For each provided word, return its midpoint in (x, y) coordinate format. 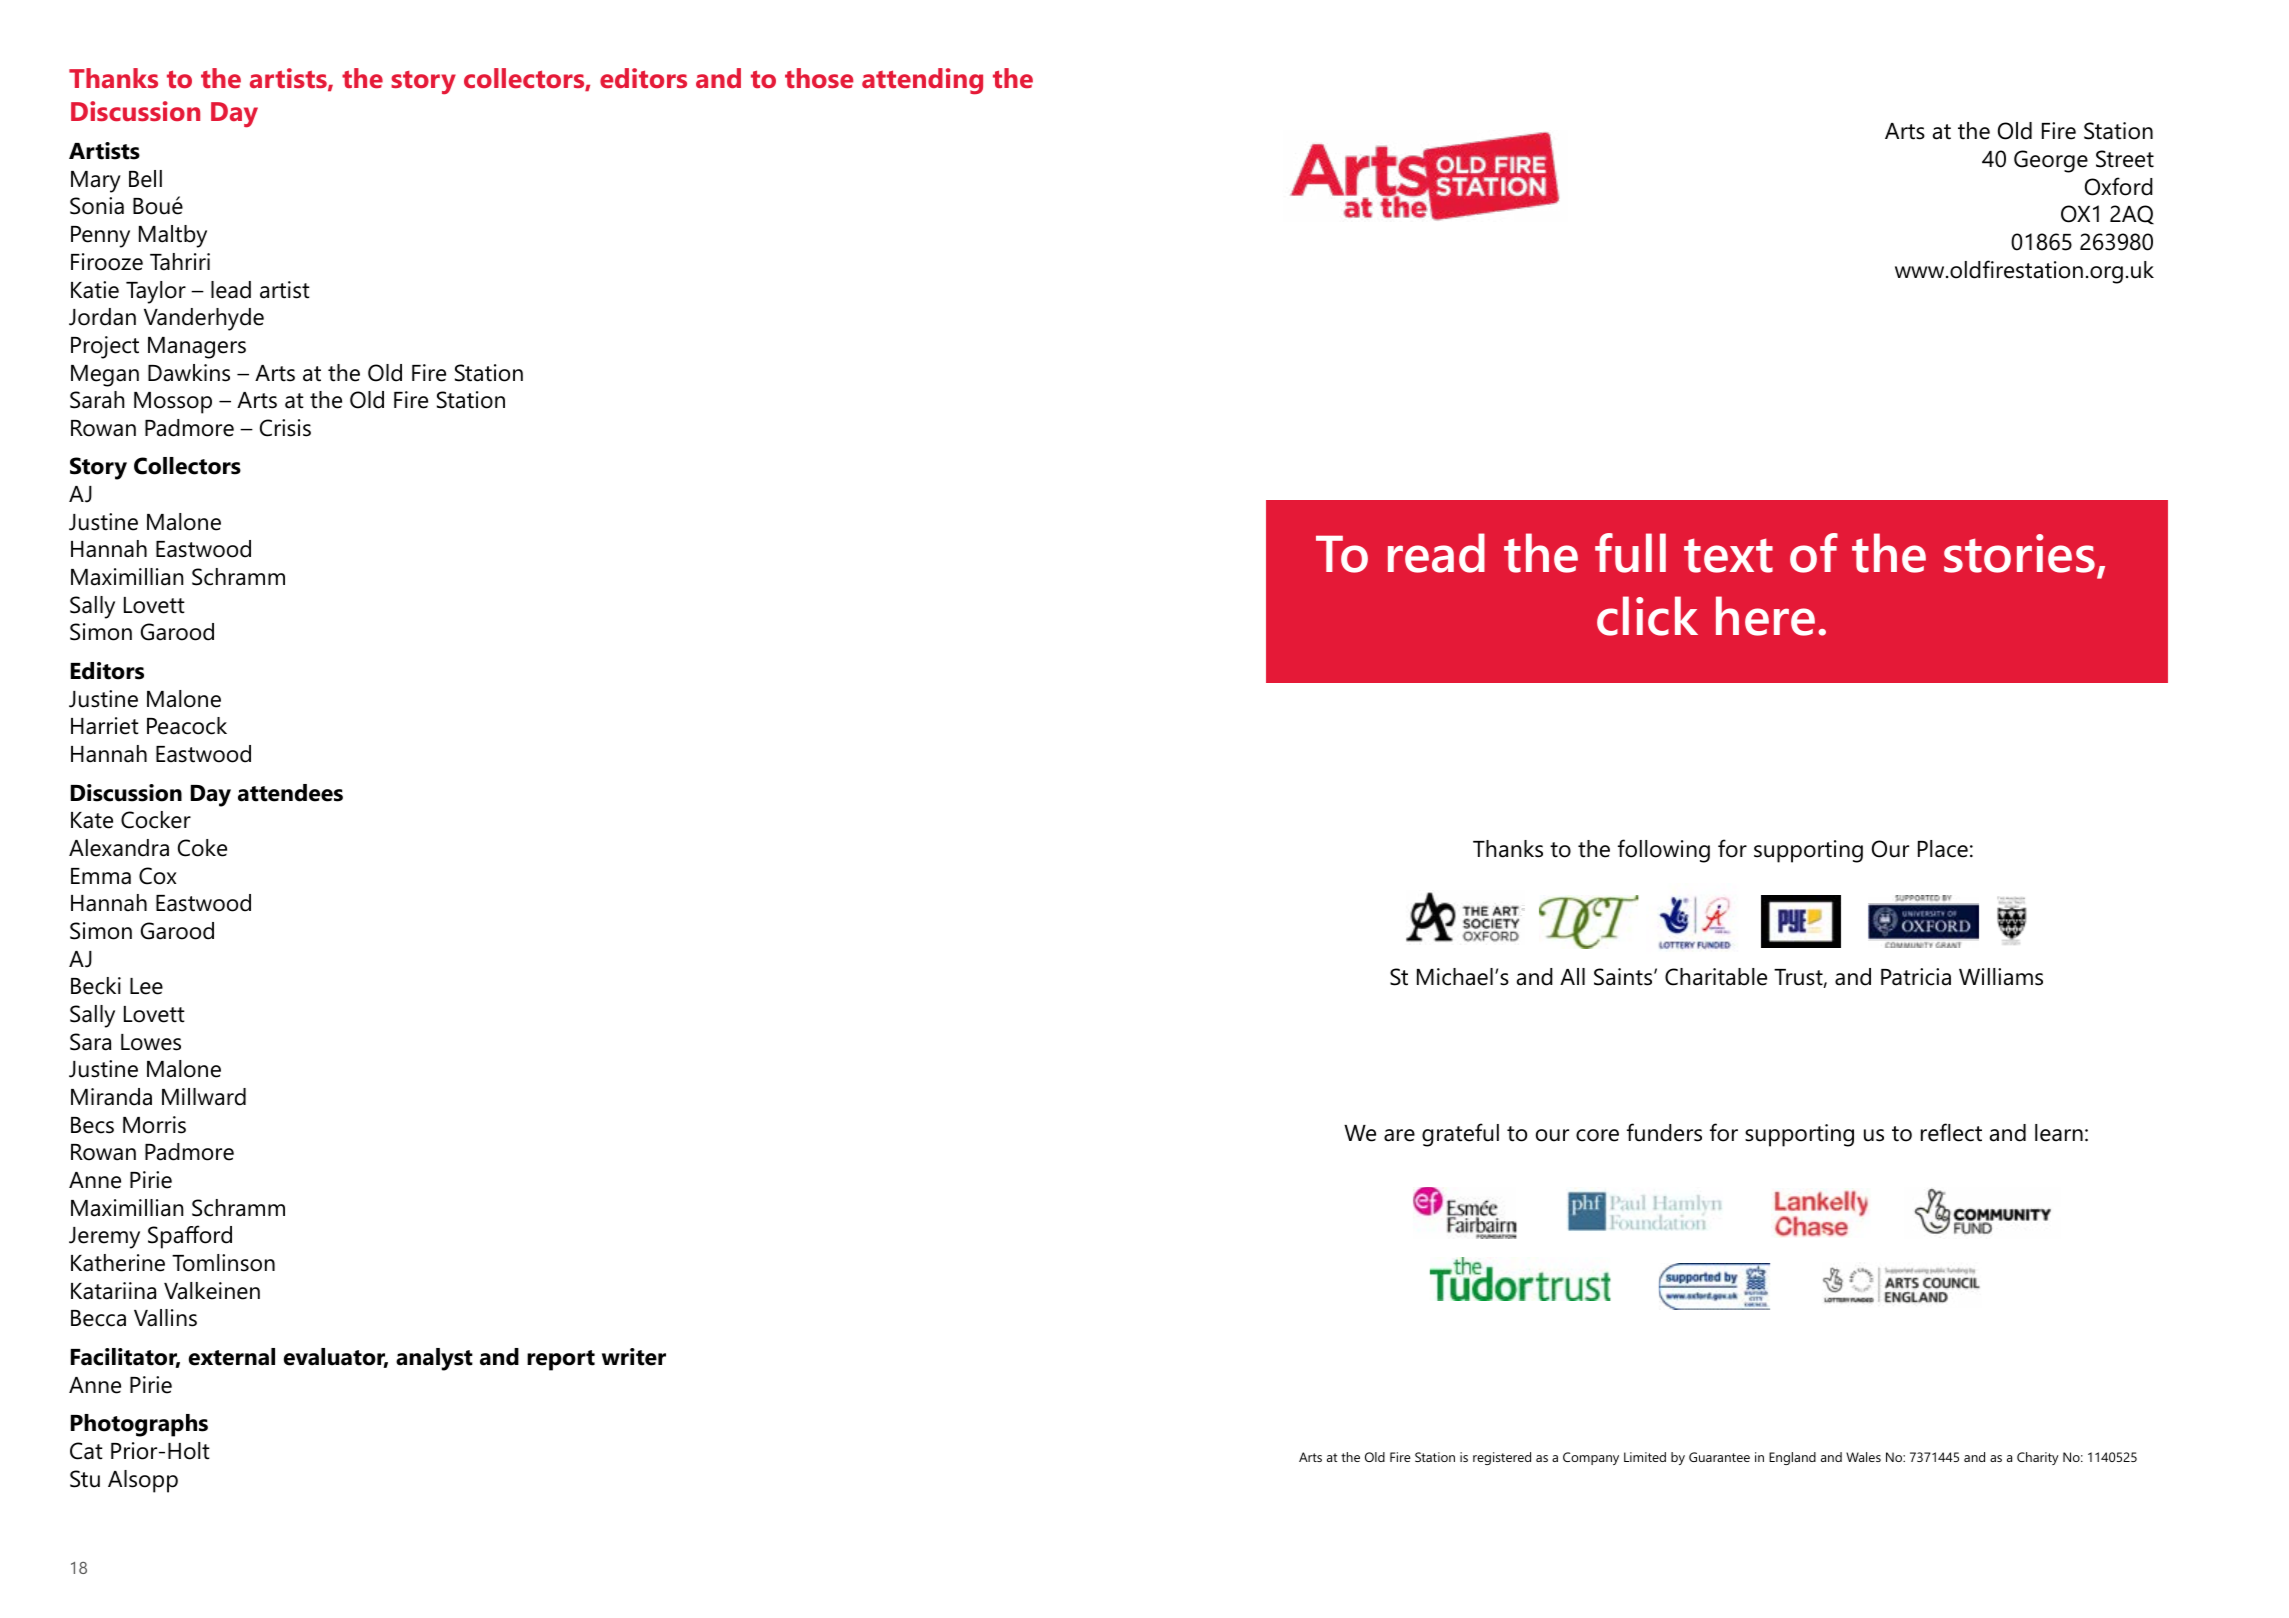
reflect (1951, 1132)
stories (2019, 553)
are (1399, 1135)
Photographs (139, 1425)
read (1436, 553)
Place (1943, 849)
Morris (154, 1125)
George (2051, 161)
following (1664, 851)
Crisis (285, 428)
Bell (145, 179)
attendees (290, 793)
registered (1502, 1458)
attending (922, 81)
